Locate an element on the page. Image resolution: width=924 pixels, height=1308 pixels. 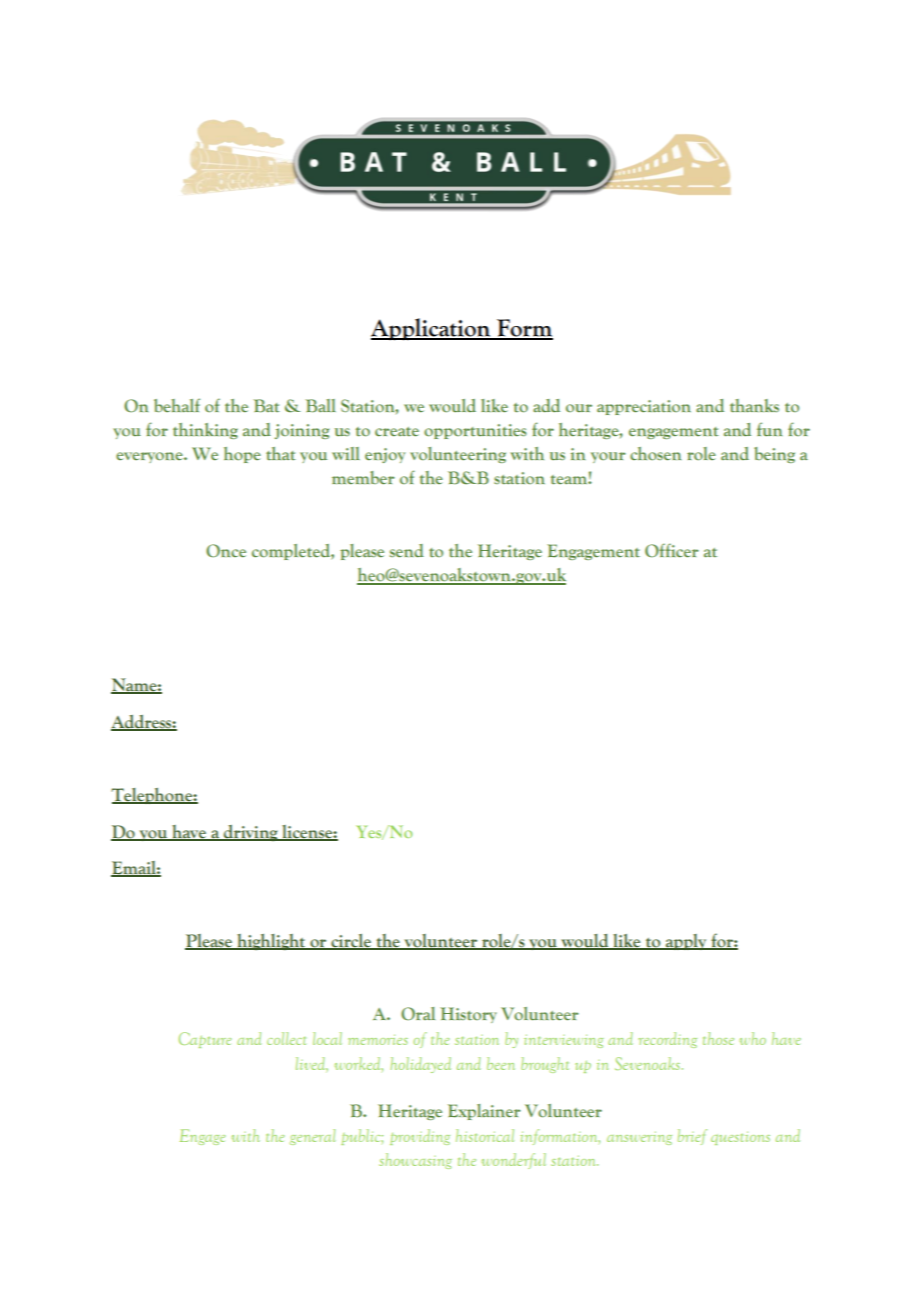
Application is located at coordinates (432, 329).
